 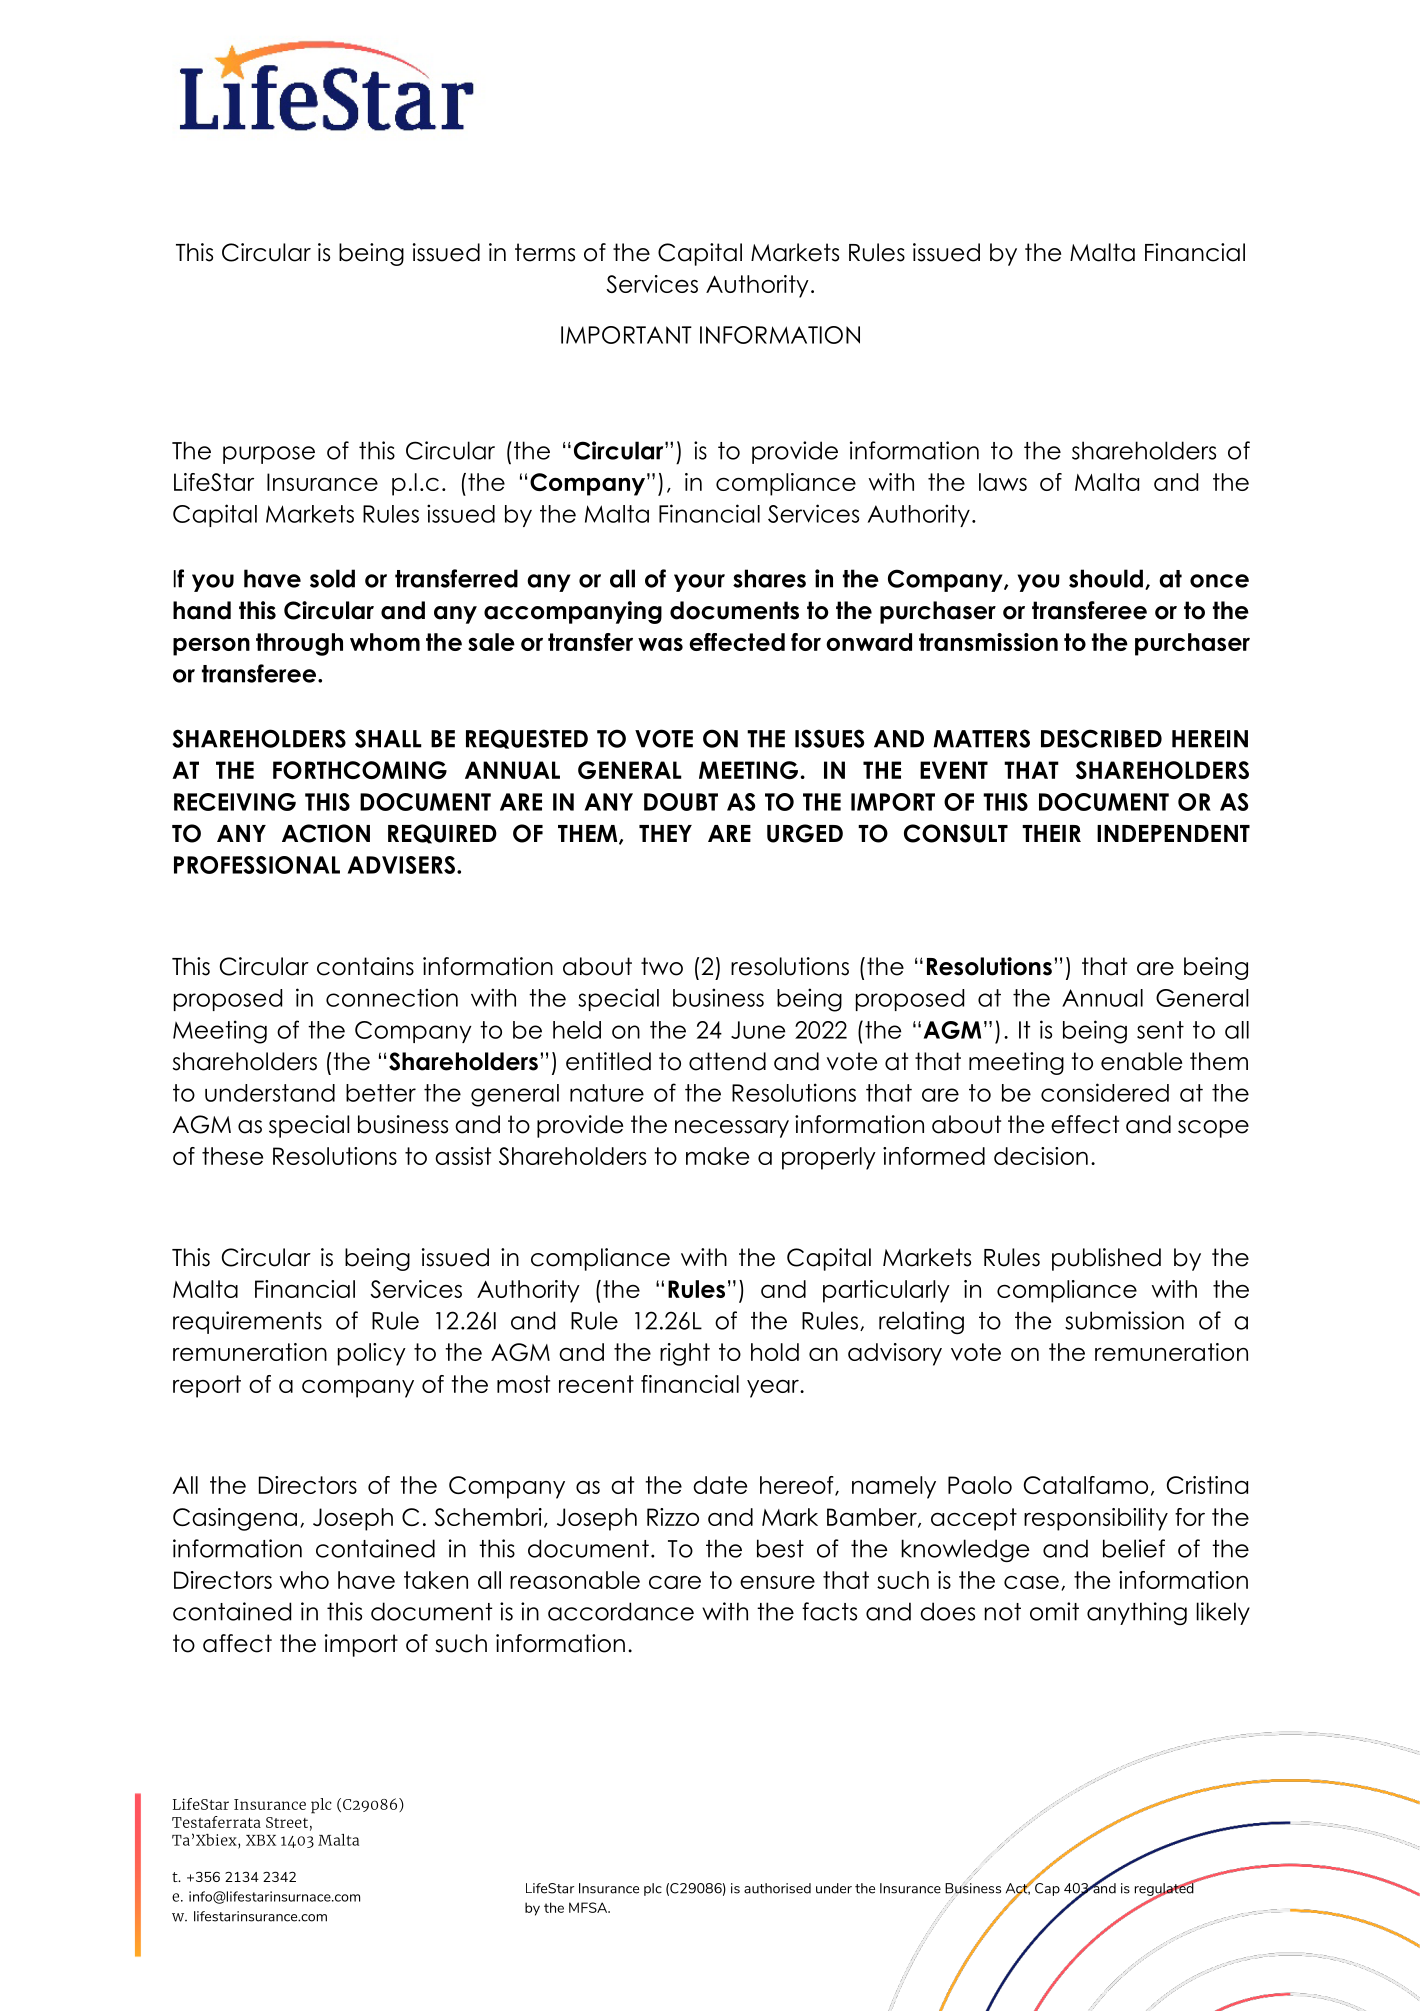 What do you see at coordinates (326, 833) in the screenshot?
I see `ACTION` at bounding box center [326, 833].
